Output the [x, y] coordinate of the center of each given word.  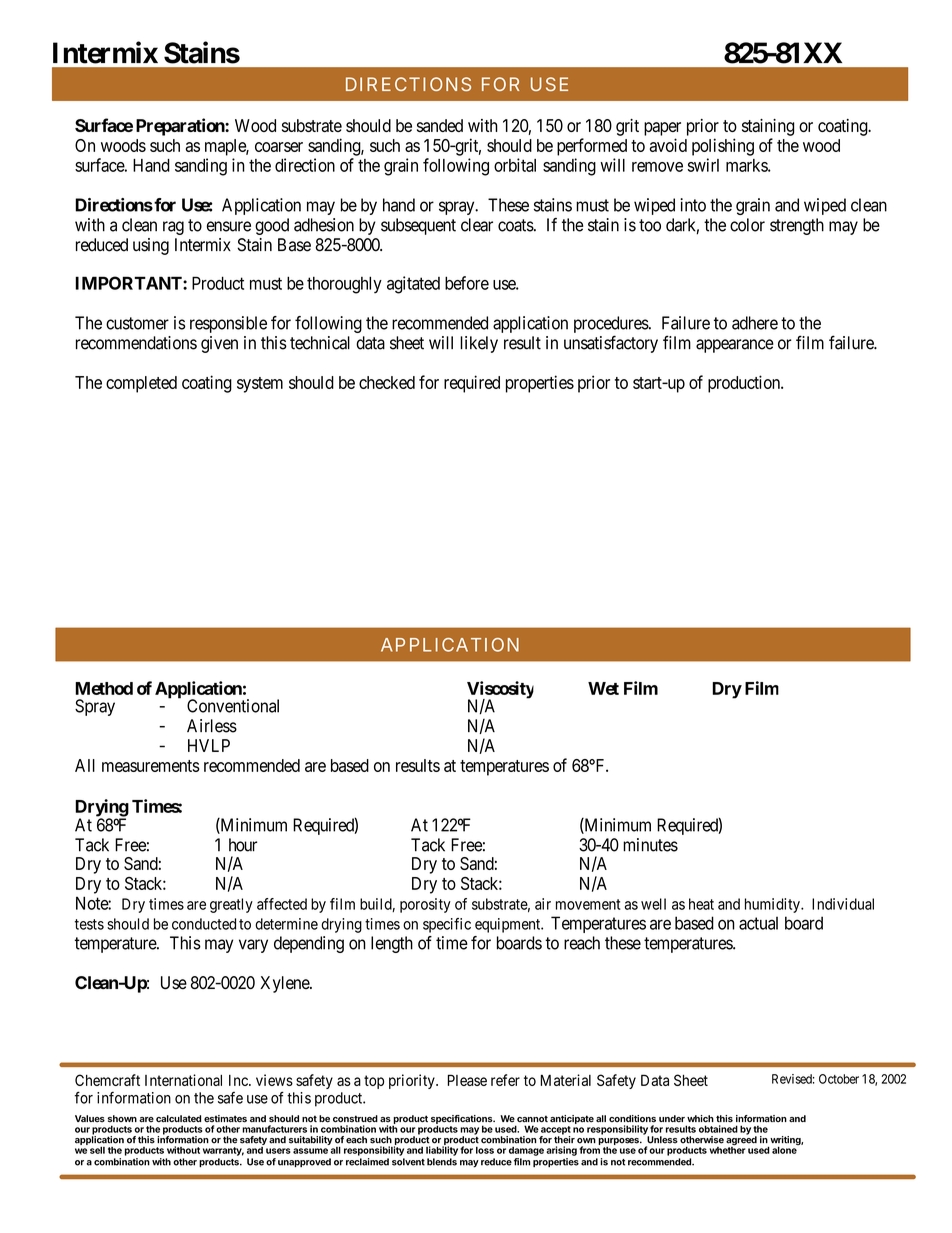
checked [387, 382]
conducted [204, 924]
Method [104, 688]
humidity [773, 905]
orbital [515, 165]
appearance [735, 346]
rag [173, 228]
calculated [178, 1119]
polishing [723, 147]
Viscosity [500, 691]
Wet [603, 688]
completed [141, 384]
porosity [425, 905]
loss [485, 1150]
